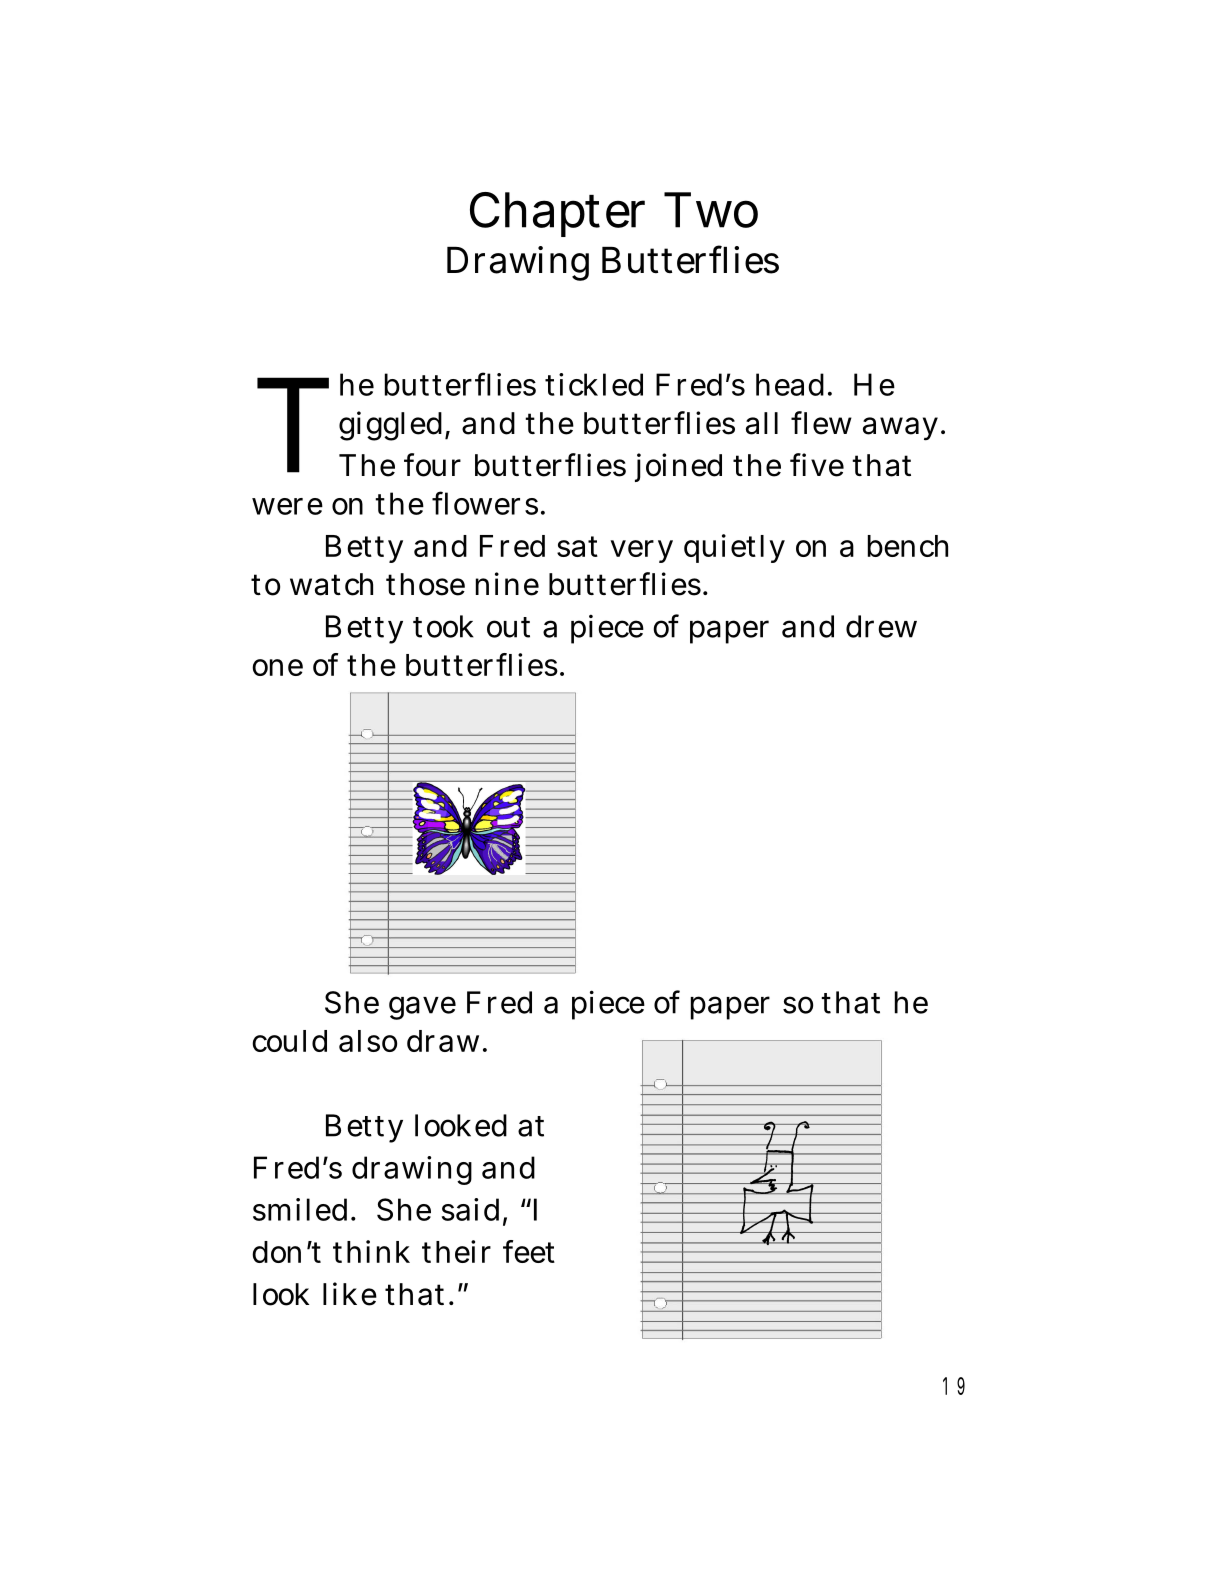 This screenshot has width=1223, height=1583. What do you see at coordinates (711, 210) in the screenshot?
I see `Two` at bounding box center [711, 210].
